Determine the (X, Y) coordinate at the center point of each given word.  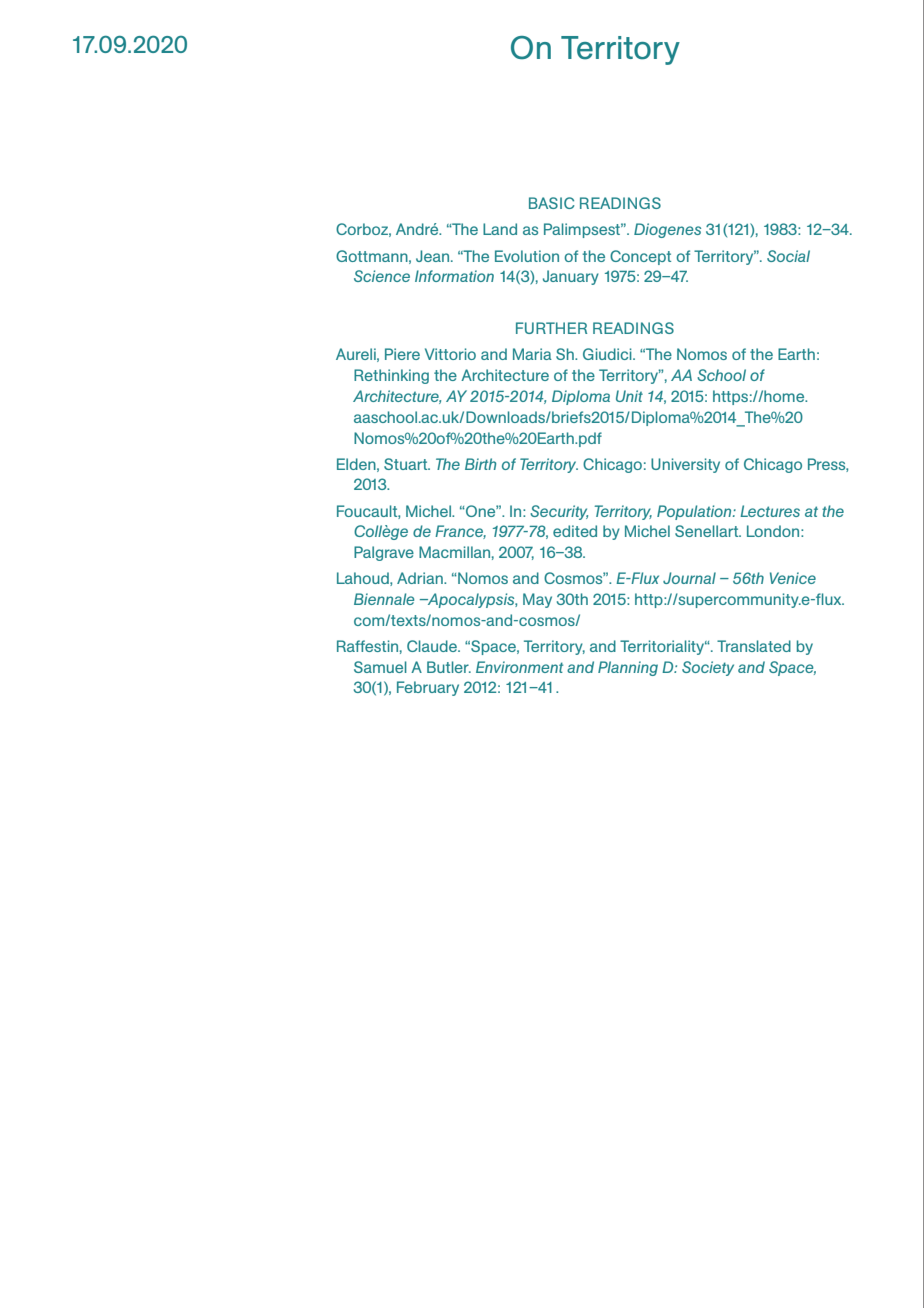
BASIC (552, 203)
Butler (449, 667)
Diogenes (667, 230)
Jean (434, 256)
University (685, 465)
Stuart (407, 464)
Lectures (770, 511)
